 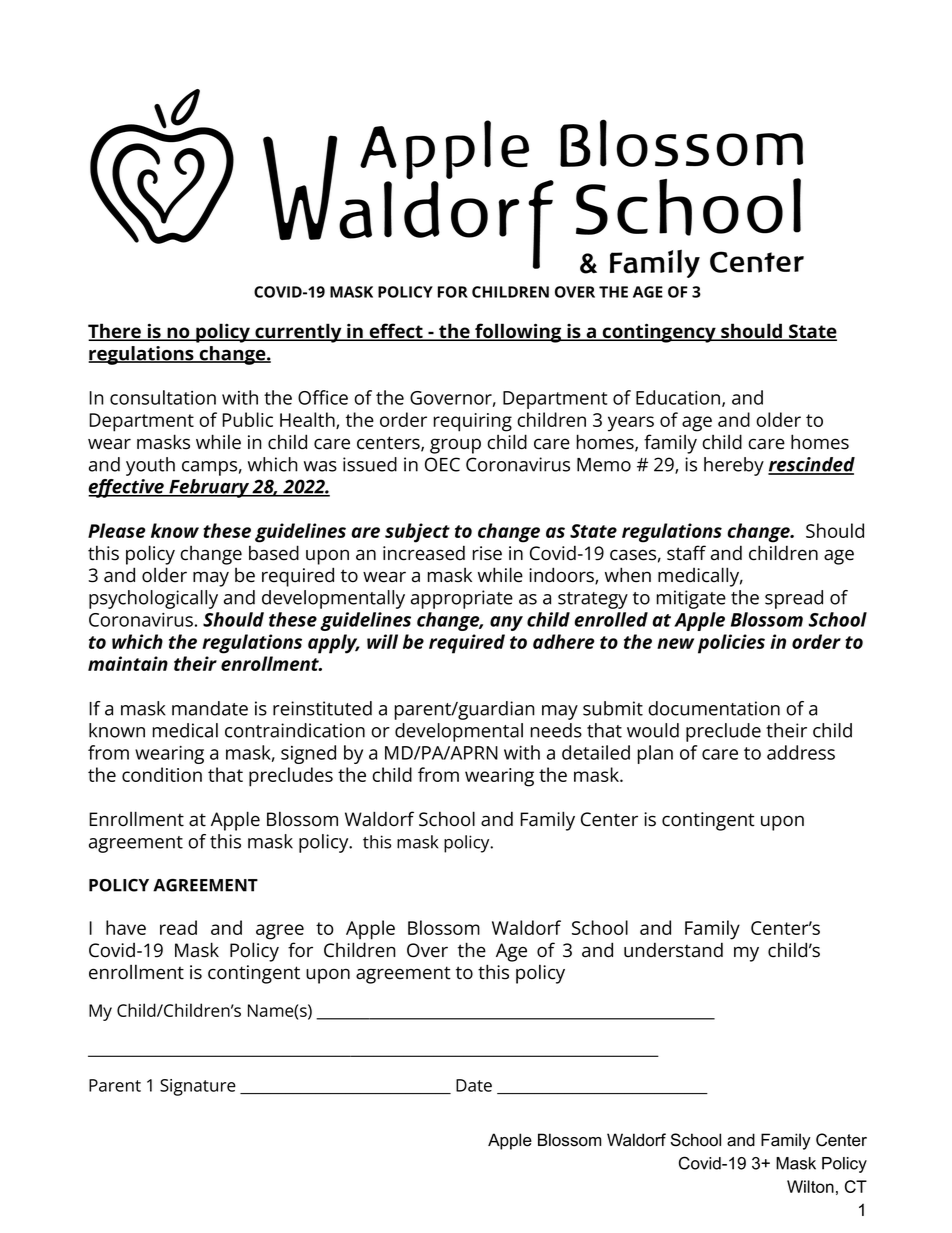 I want to click on have, so click(x=126, y=927).
